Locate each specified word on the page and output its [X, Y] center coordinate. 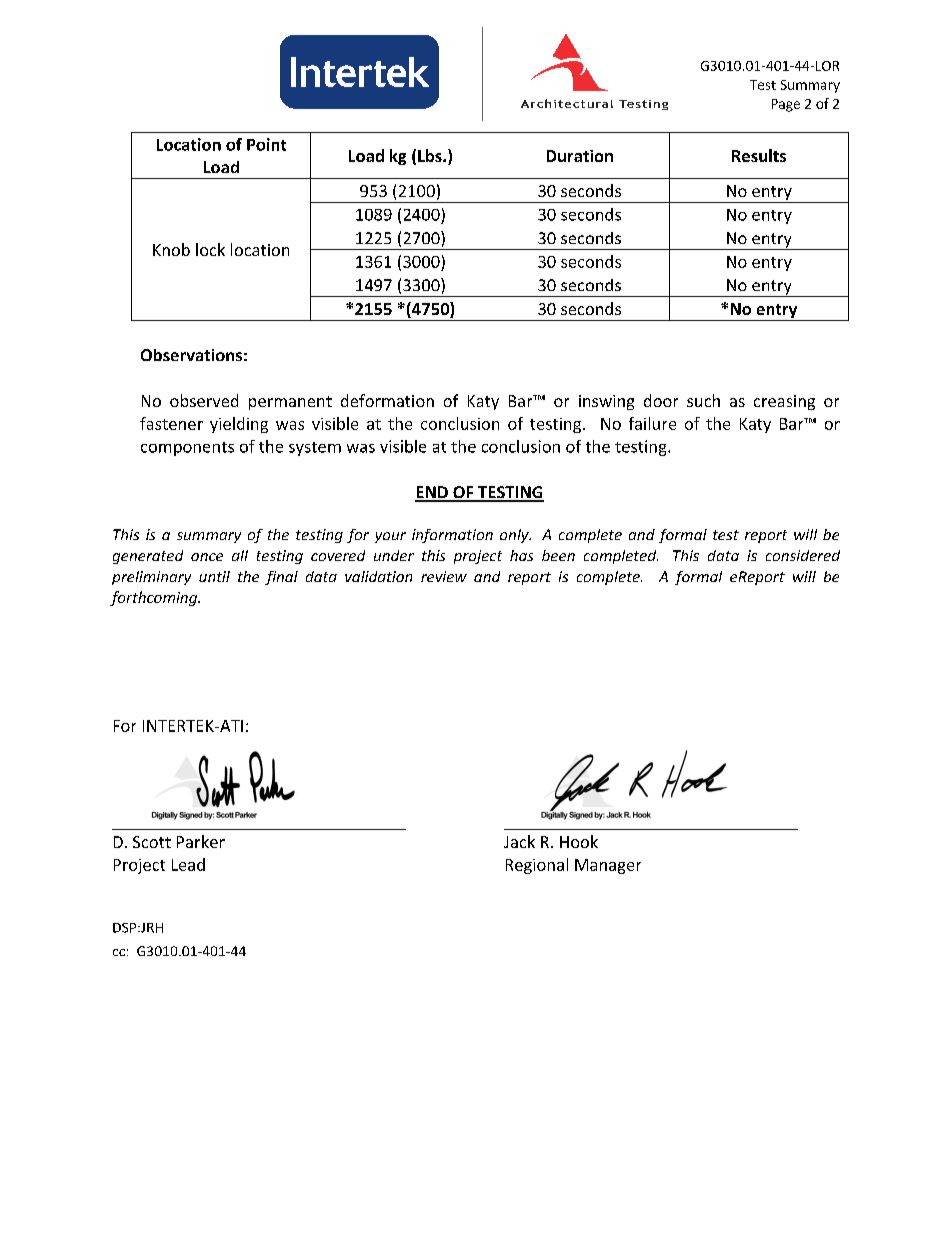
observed [204, 400]
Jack [519, 841]
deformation [387, 400]
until [214, 576]
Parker [201, 841]
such [703, 400]
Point [266, 144]
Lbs [431, 155]
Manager [608, 866]
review [444, 576]
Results [759, 155]
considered [803, 555]
